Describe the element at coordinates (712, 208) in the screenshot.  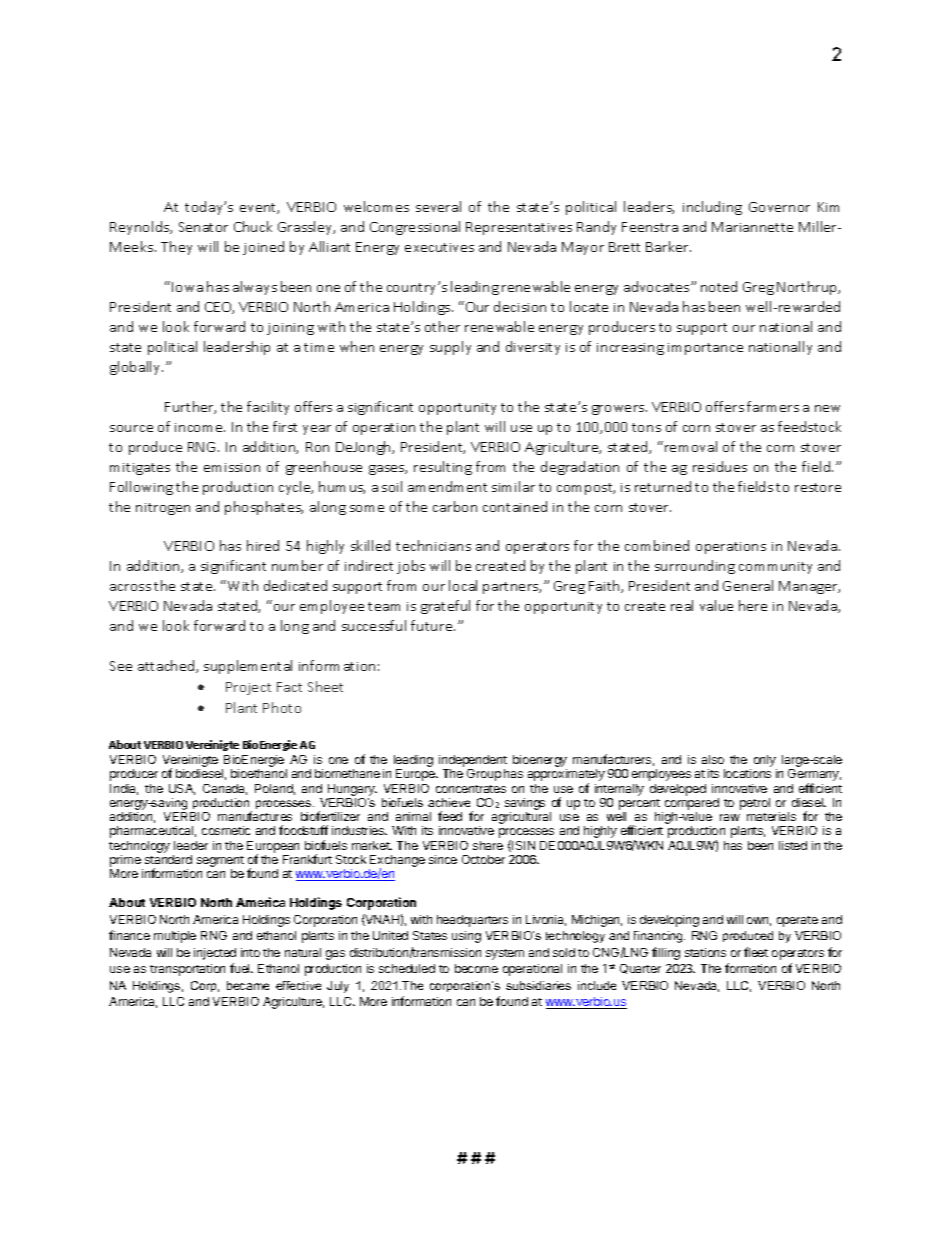
I see `including` at that location.
